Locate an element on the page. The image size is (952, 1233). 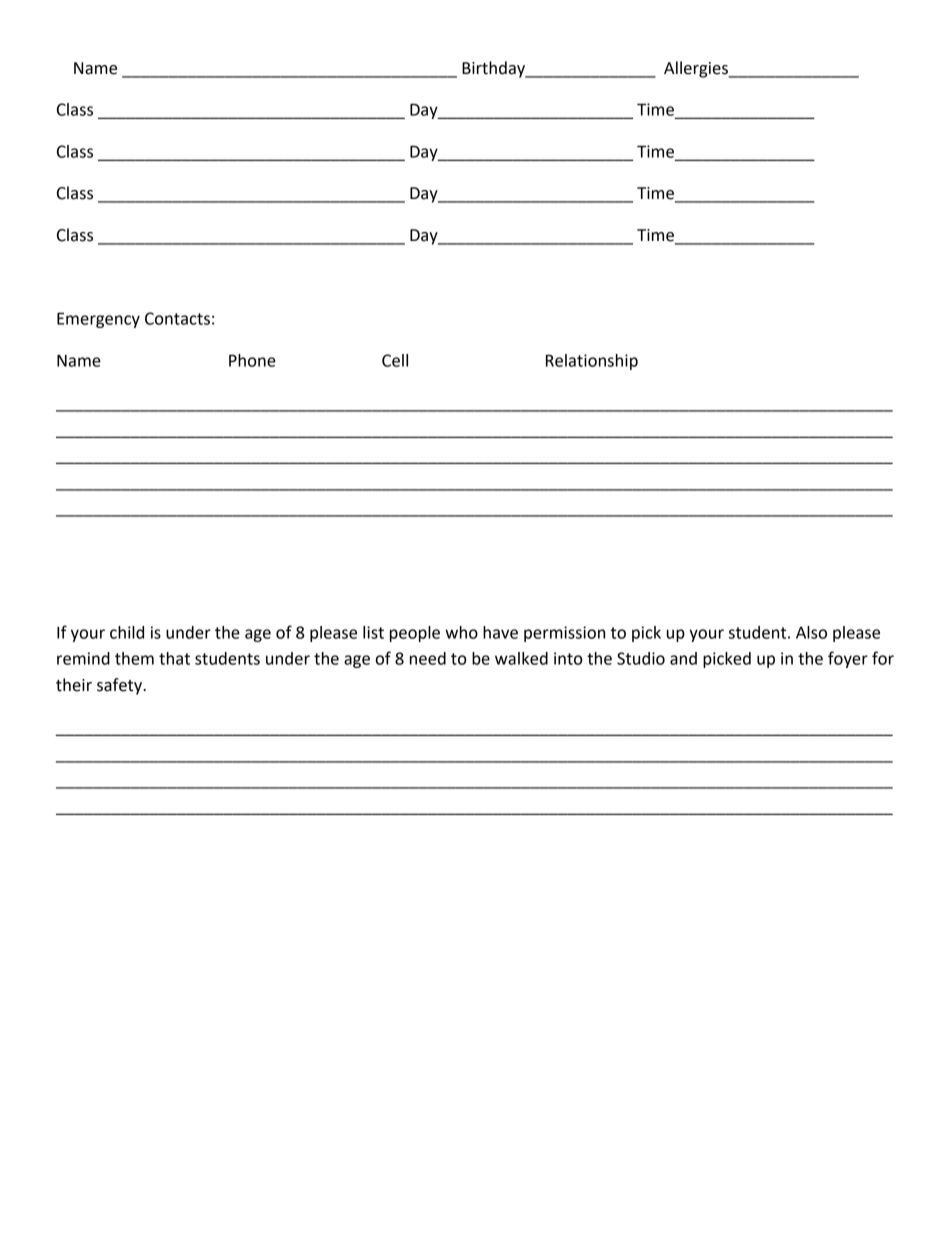
Emergency is located at coordinates (98, 320).
